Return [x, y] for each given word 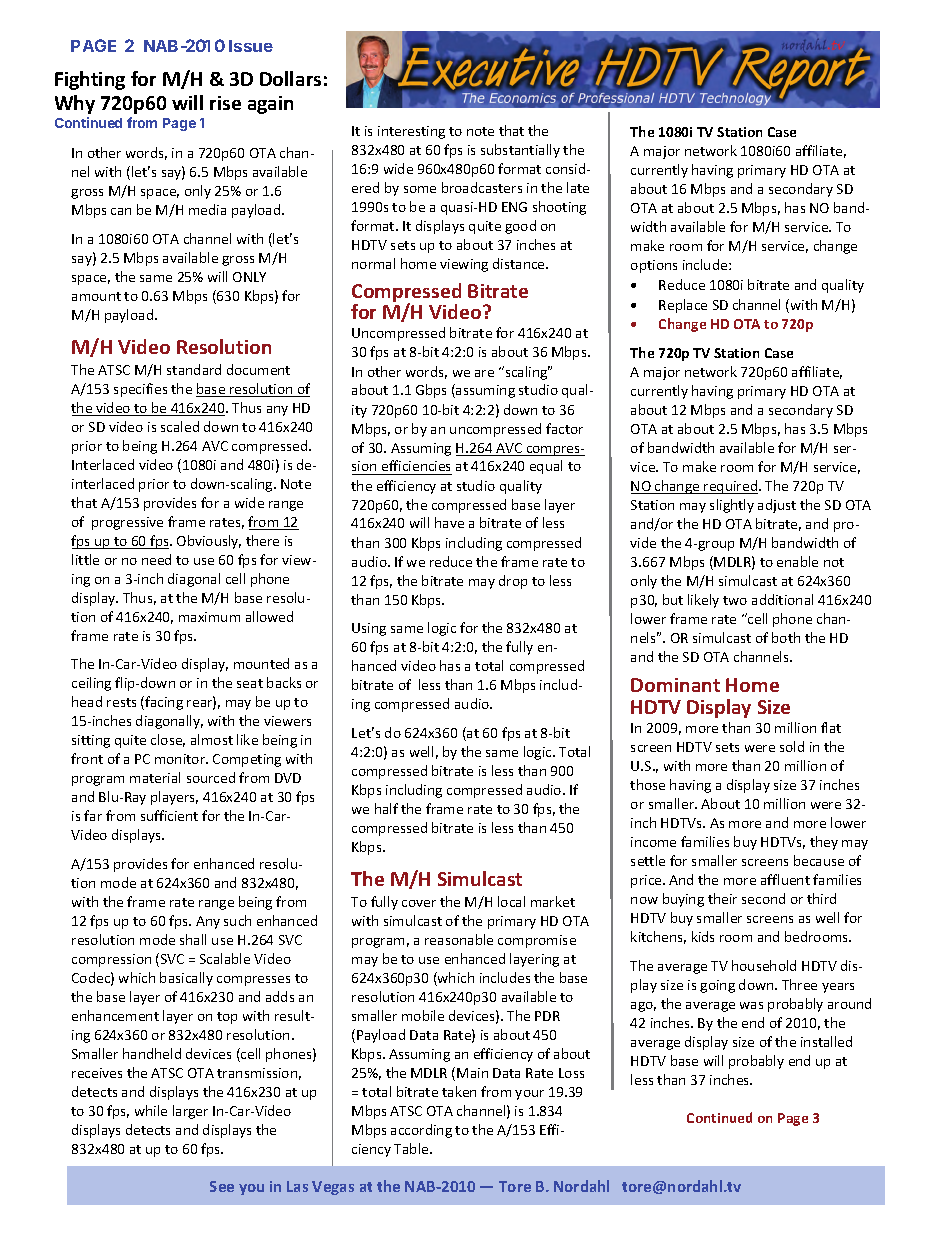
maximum [209, 617]
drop [513, 582]
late [578, 187]
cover [419, 903]
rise [225, 103]
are [484, 373]
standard [194, 369]
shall [193, 939]
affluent [785, 879]
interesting [411, 132]
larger [190, 1112]
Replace [683, 306]
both [786, 637]
